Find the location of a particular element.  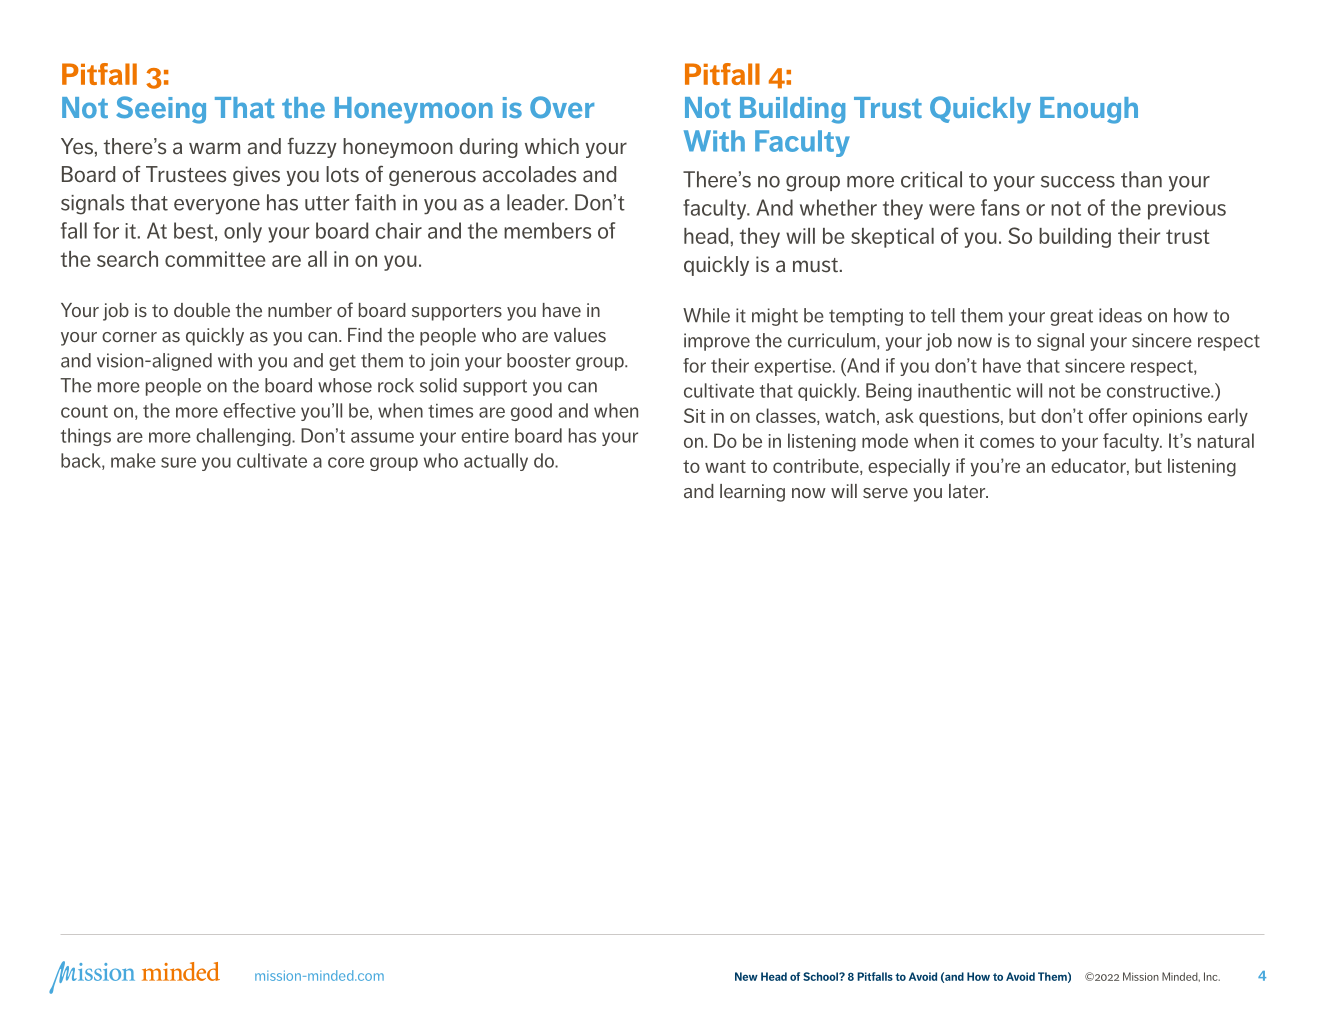

learning is located at coordinates (752, 493).
